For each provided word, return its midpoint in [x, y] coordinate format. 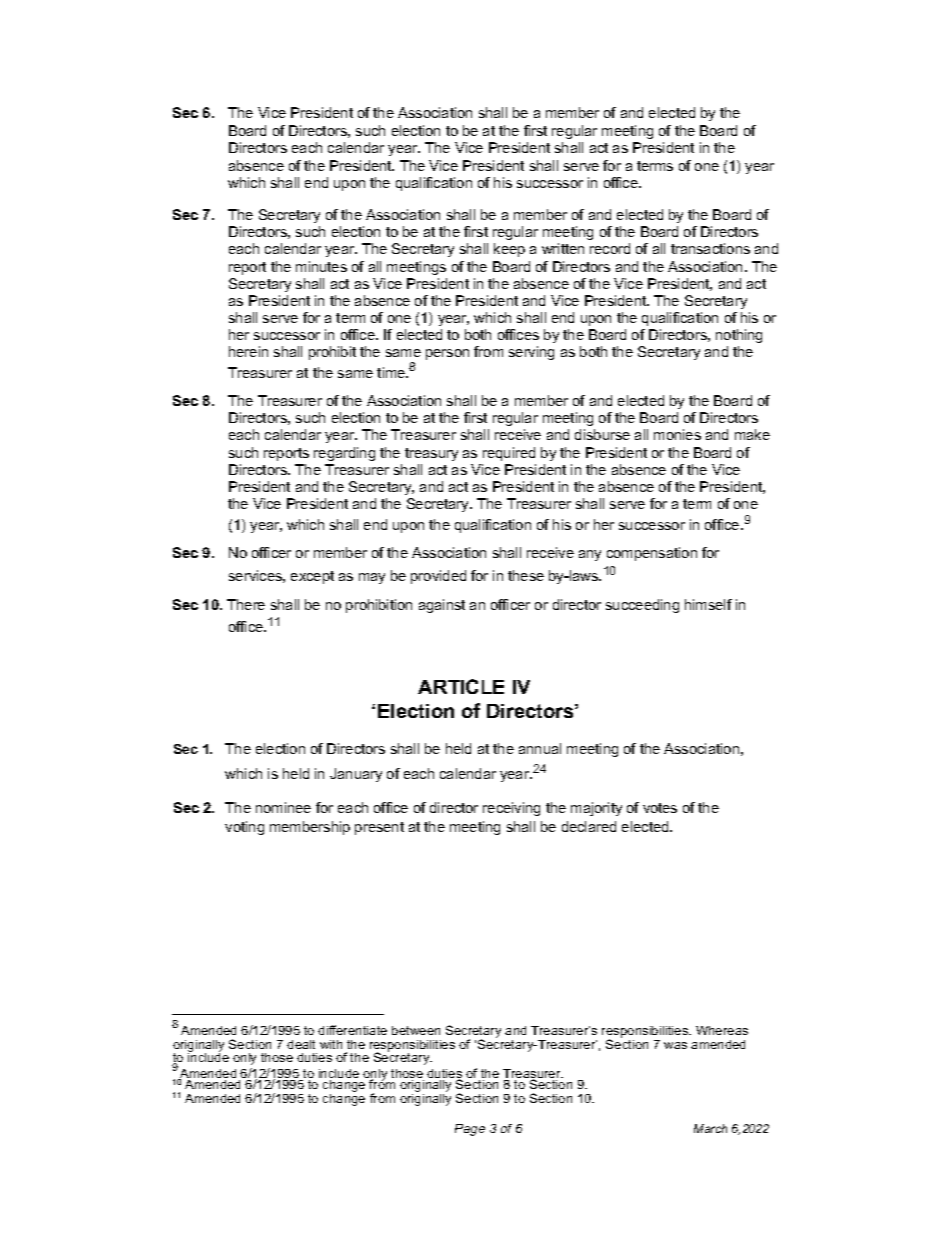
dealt [301, 1044]
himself [708, 604]
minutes [321, 266]
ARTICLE [461, 686]
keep [509, 250]
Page [470, 1130]
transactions [710, 248]
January [356, 775]
